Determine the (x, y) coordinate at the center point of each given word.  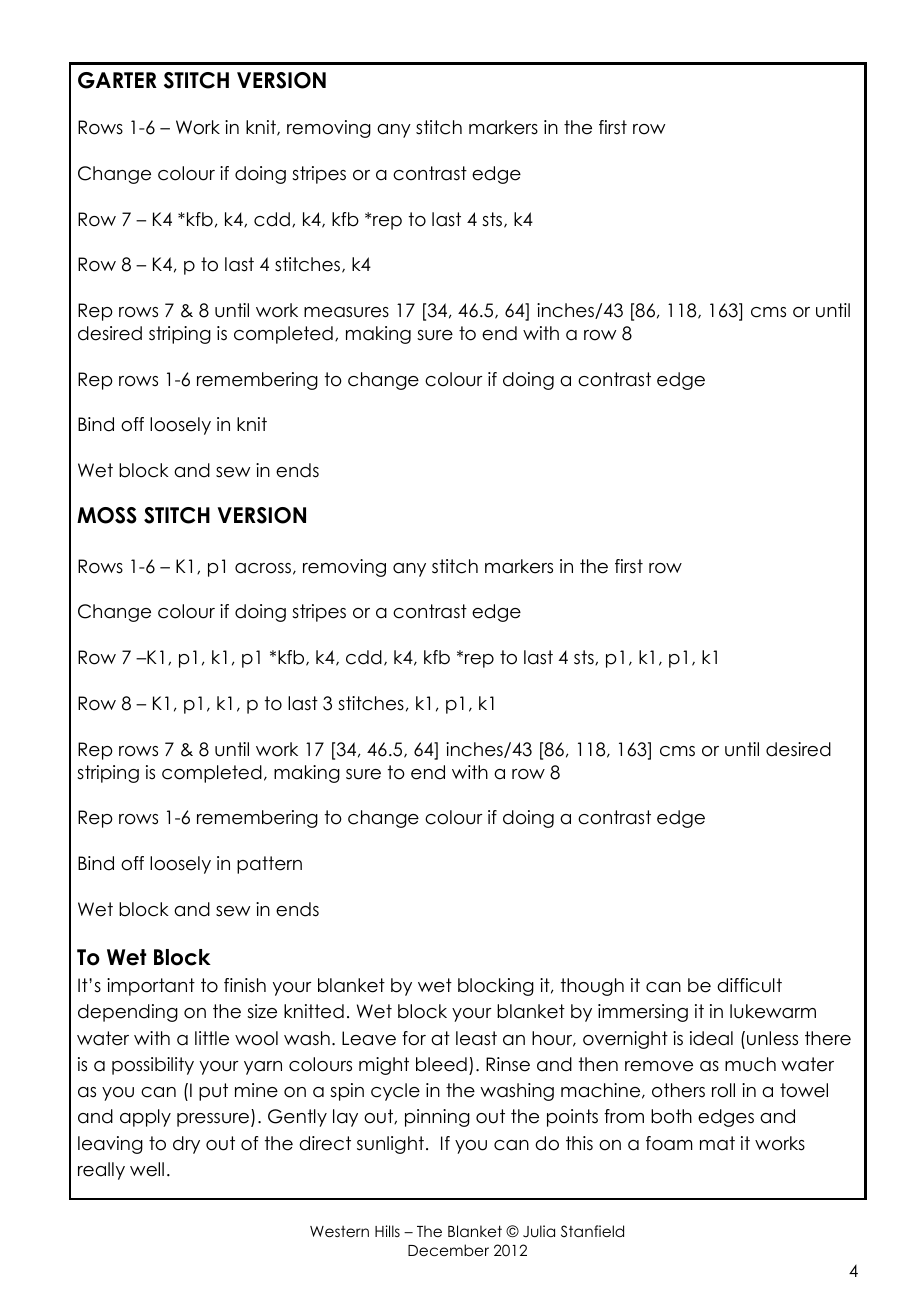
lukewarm (773, 1011)
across (263, 568)
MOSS (107, 515)
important (151, 987)
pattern (269, 865)
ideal (711, 1038)
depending (128, 1013)
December (448, 1250)
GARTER (117, 80)
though (592, 987)
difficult (749, 985)
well (147, 1169)
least (476, 1038)
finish (245, 985)
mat (717, 1143)
